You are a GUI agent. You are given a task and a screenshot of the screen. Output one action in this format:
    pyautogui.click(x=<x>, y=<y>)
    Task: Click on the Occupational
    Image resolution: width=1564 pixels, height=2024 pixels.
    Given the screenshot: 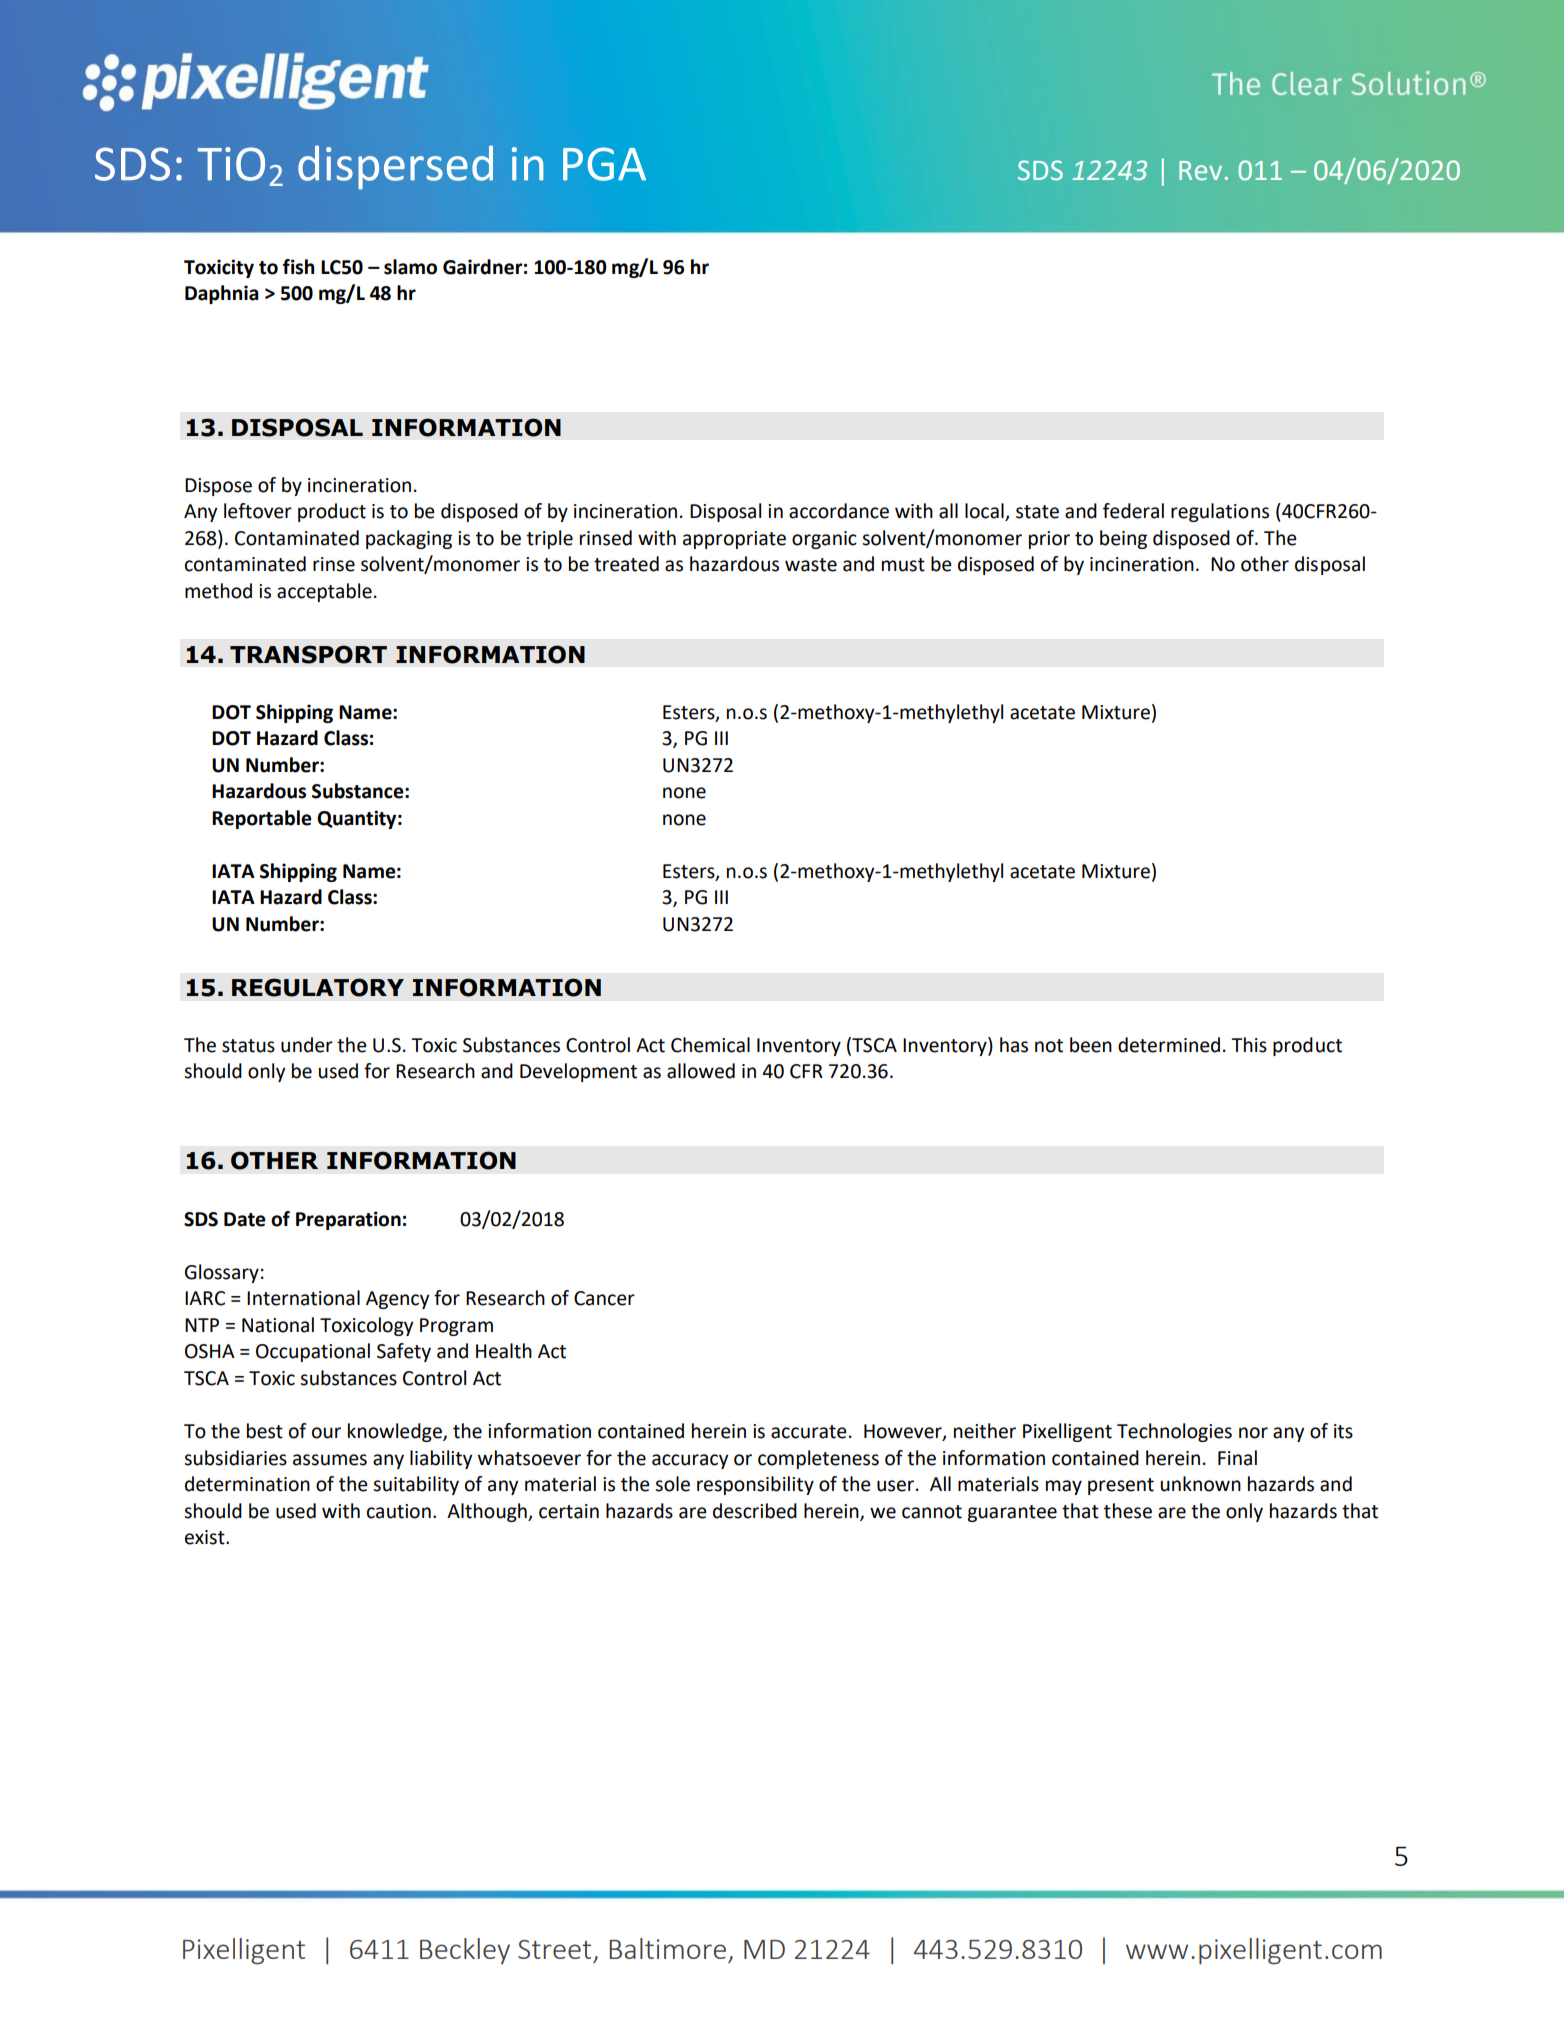 What is the action you would take?
    pyautogui.click(x=313, y=1352)
